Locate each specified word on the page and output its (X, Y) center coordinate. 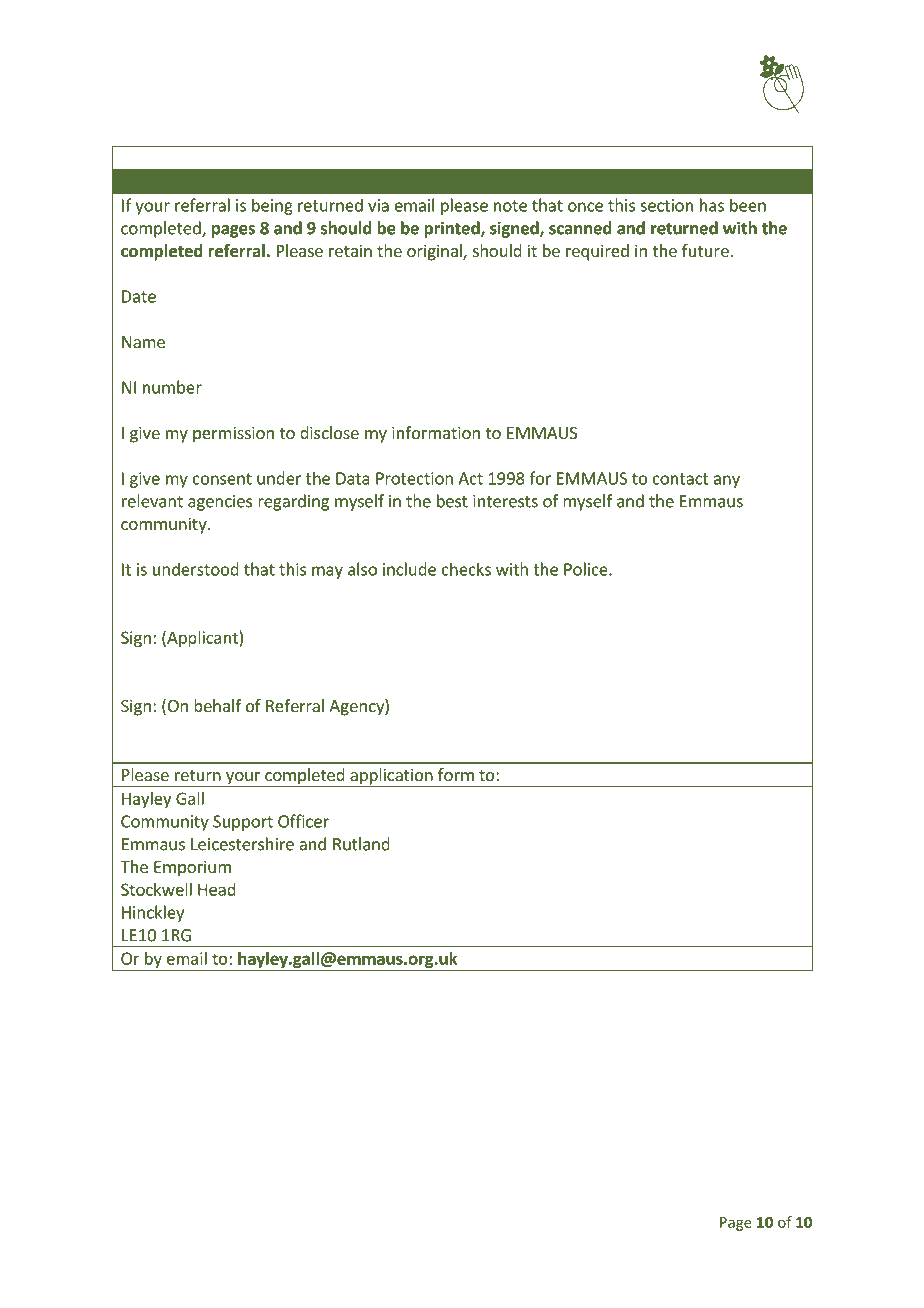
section (666, 205)
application (391, 777)
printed (453, 229)
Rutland (361, 844)
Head (217, 889)
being (272, 206)
